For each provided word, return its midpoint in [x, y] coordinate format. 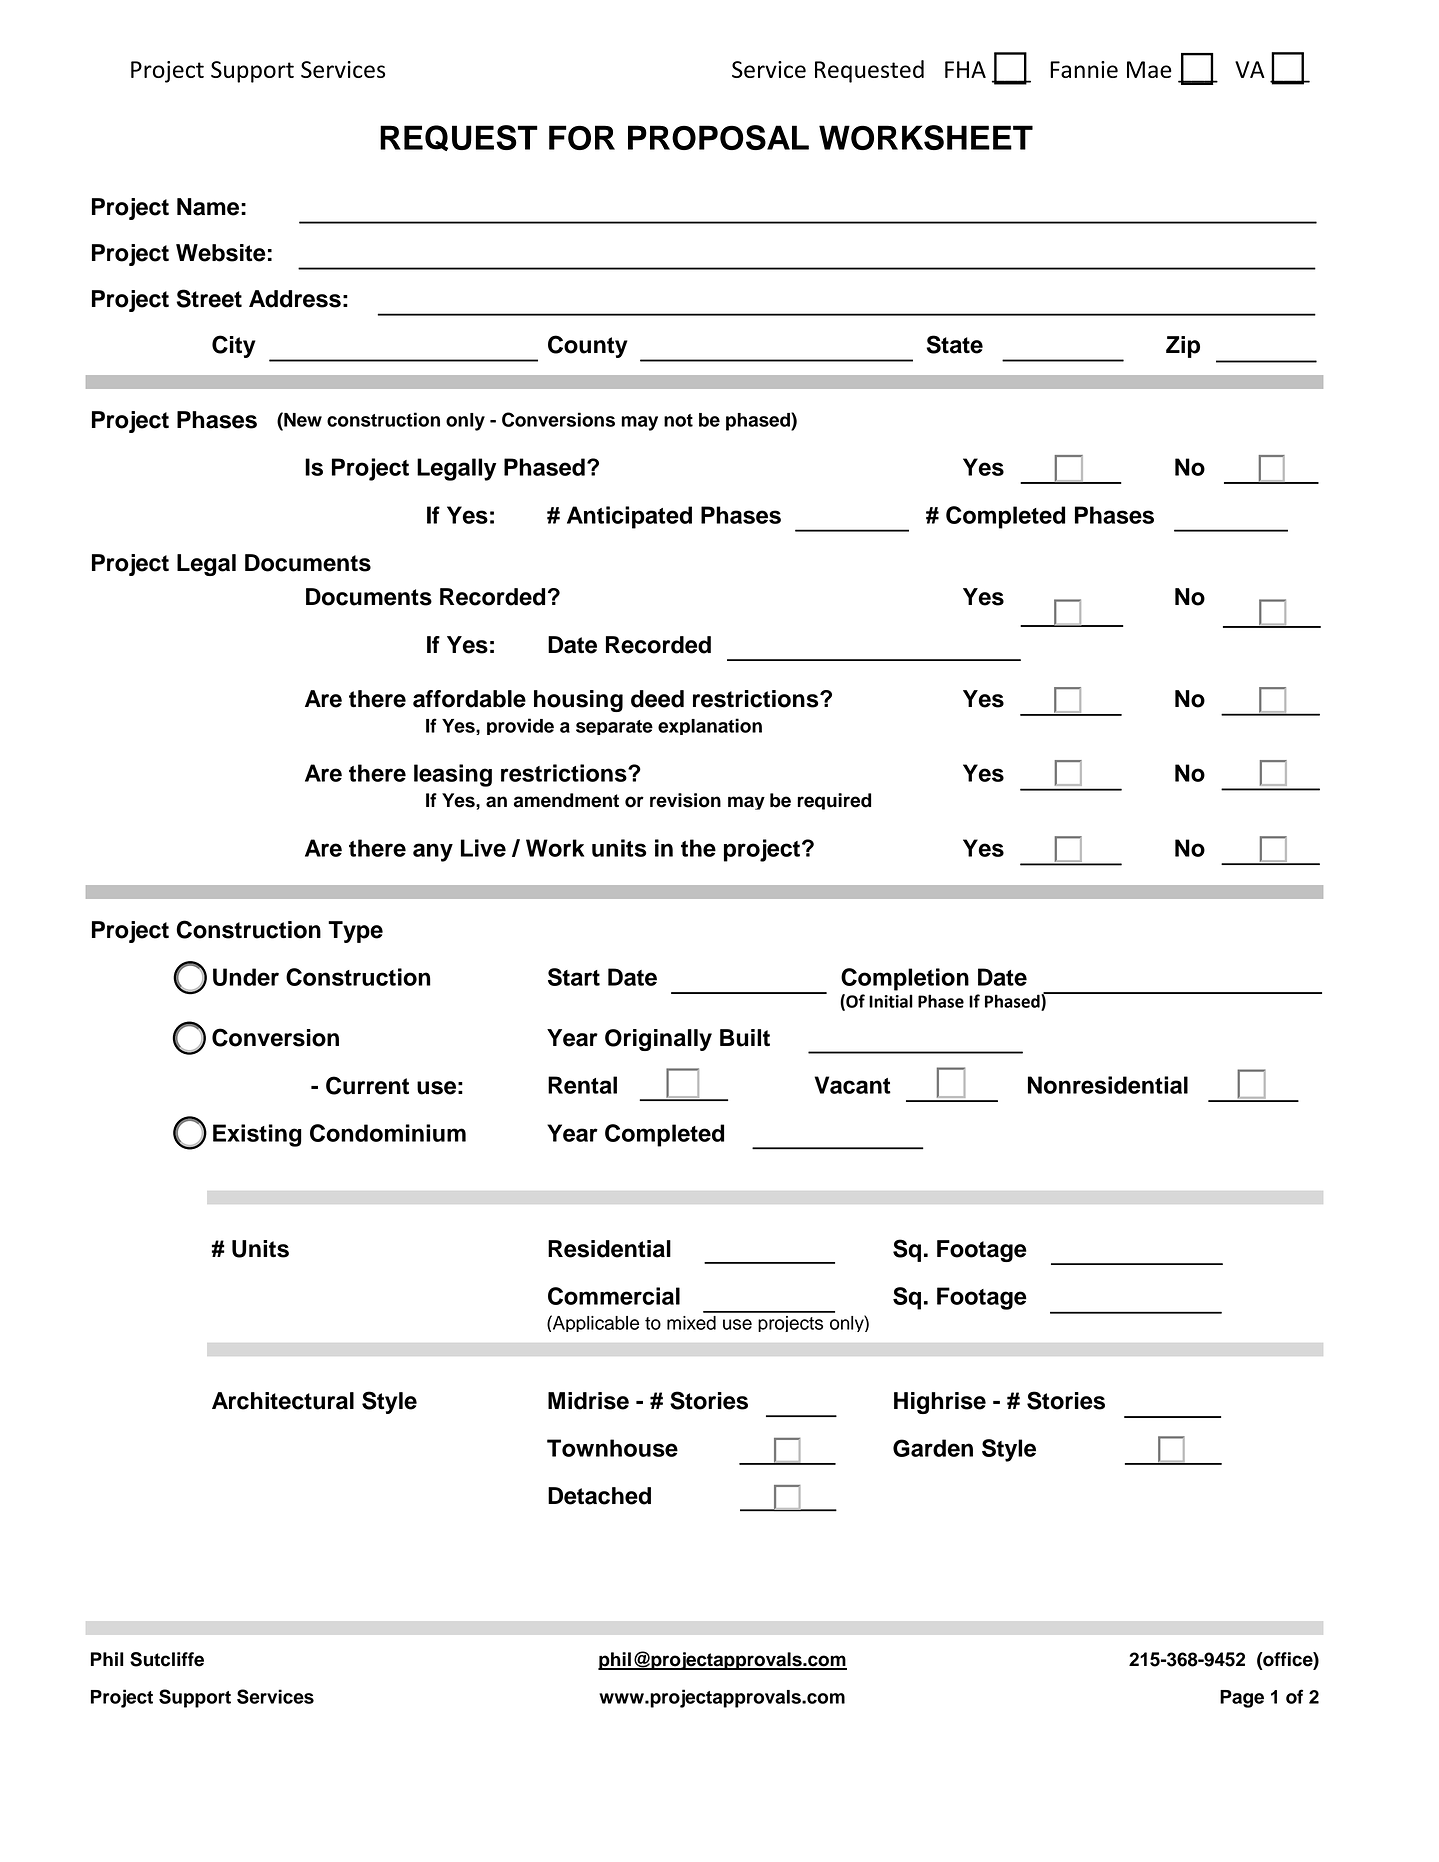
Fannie [1084, 69]
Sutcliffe [167, 1659]
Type [355, 932]
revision [685, 800]
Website [221, 253]
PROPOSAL [718, 137]
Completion [905, 979]
